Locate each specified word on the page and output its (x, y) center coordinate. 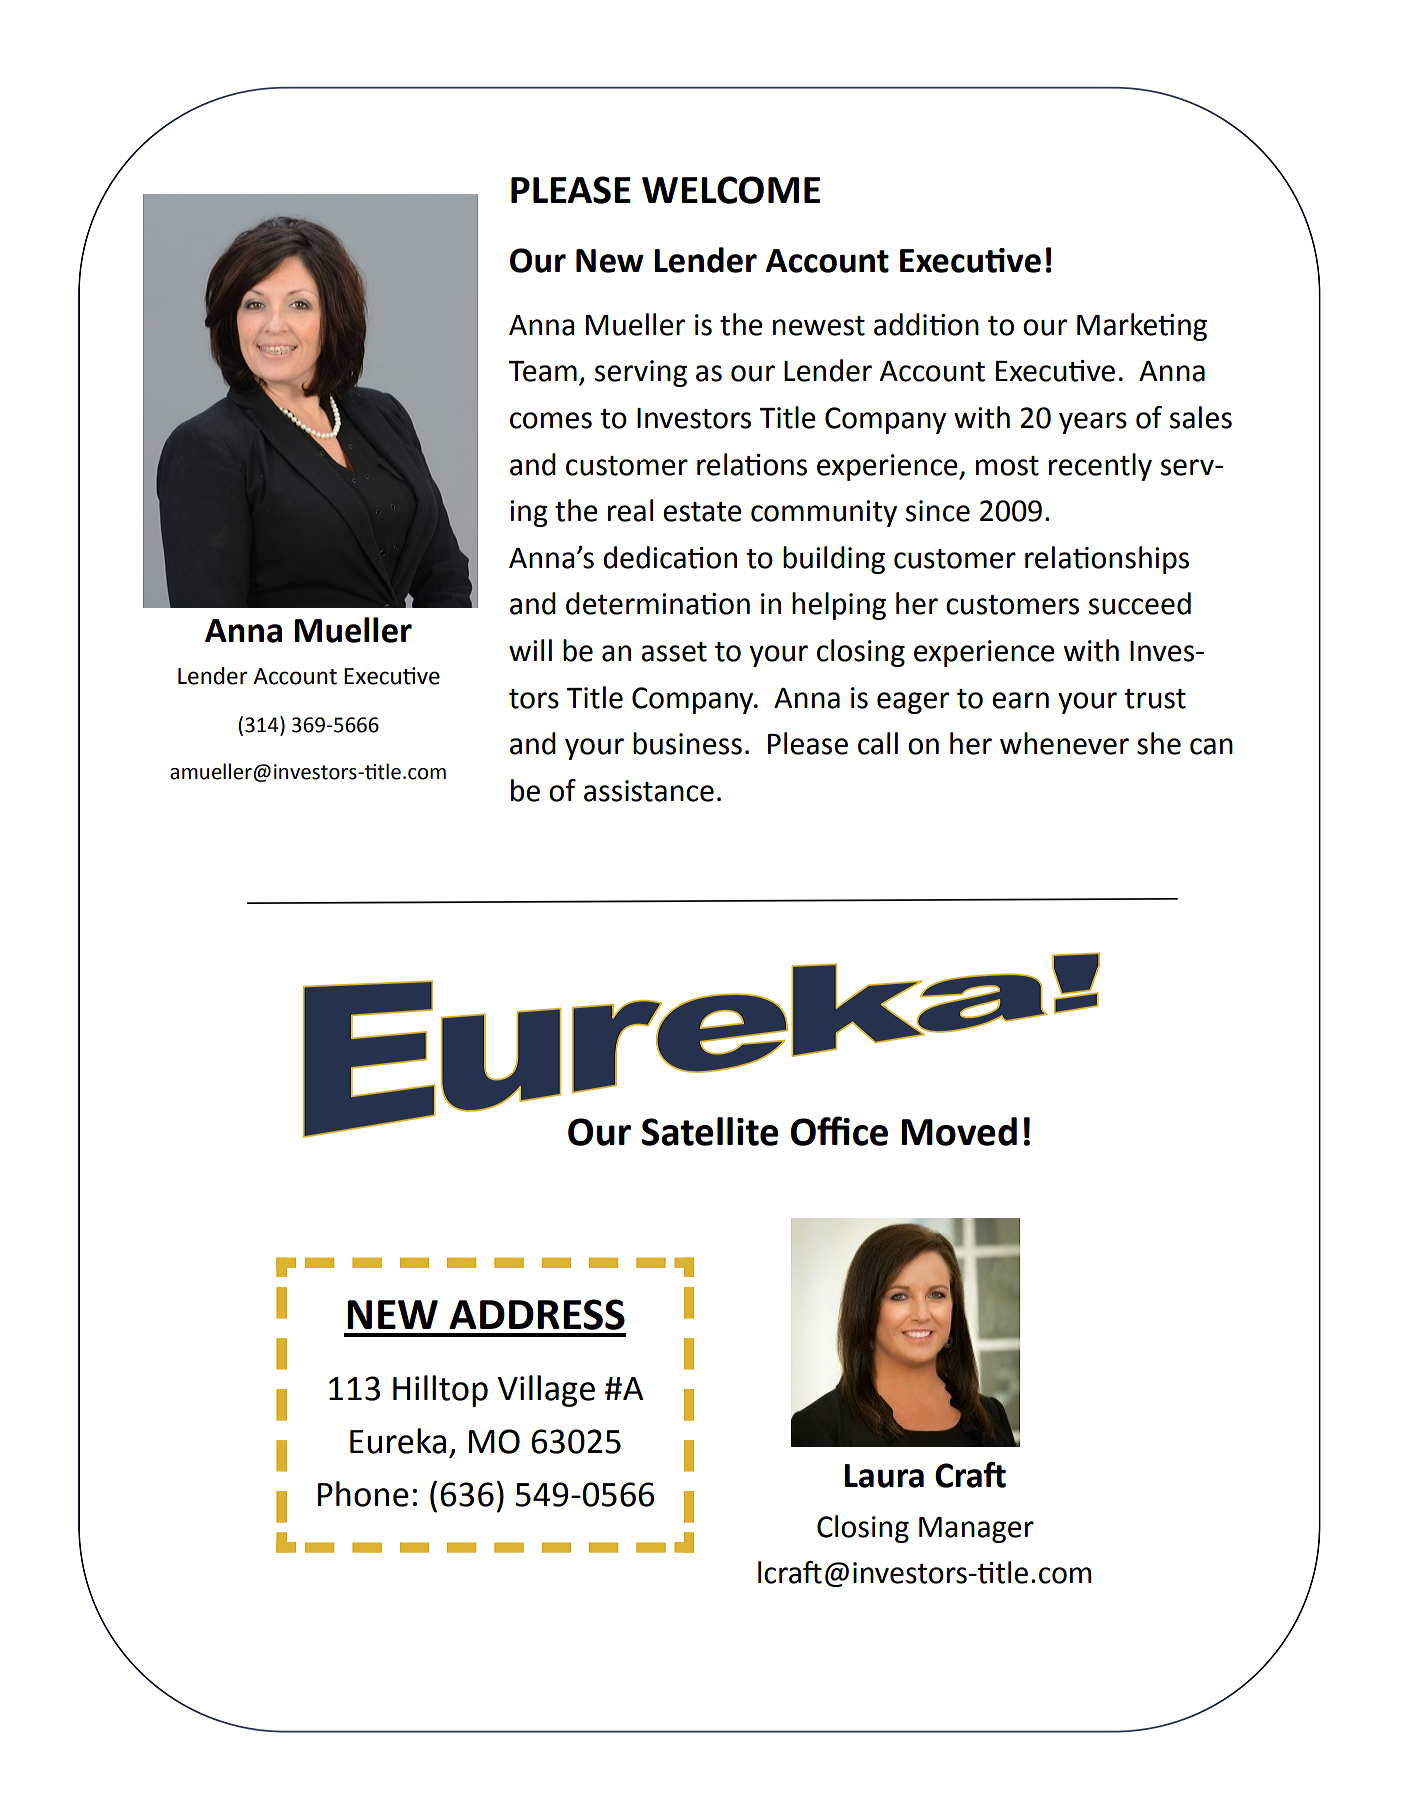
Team (543, 371)
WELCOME (731, 190)
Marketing (1142, 327)
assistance (649, 791)
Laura (884, 1476)
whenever (1064, 743)
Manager (976, 1530)
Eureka (398, 1441)
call (878, 743)
